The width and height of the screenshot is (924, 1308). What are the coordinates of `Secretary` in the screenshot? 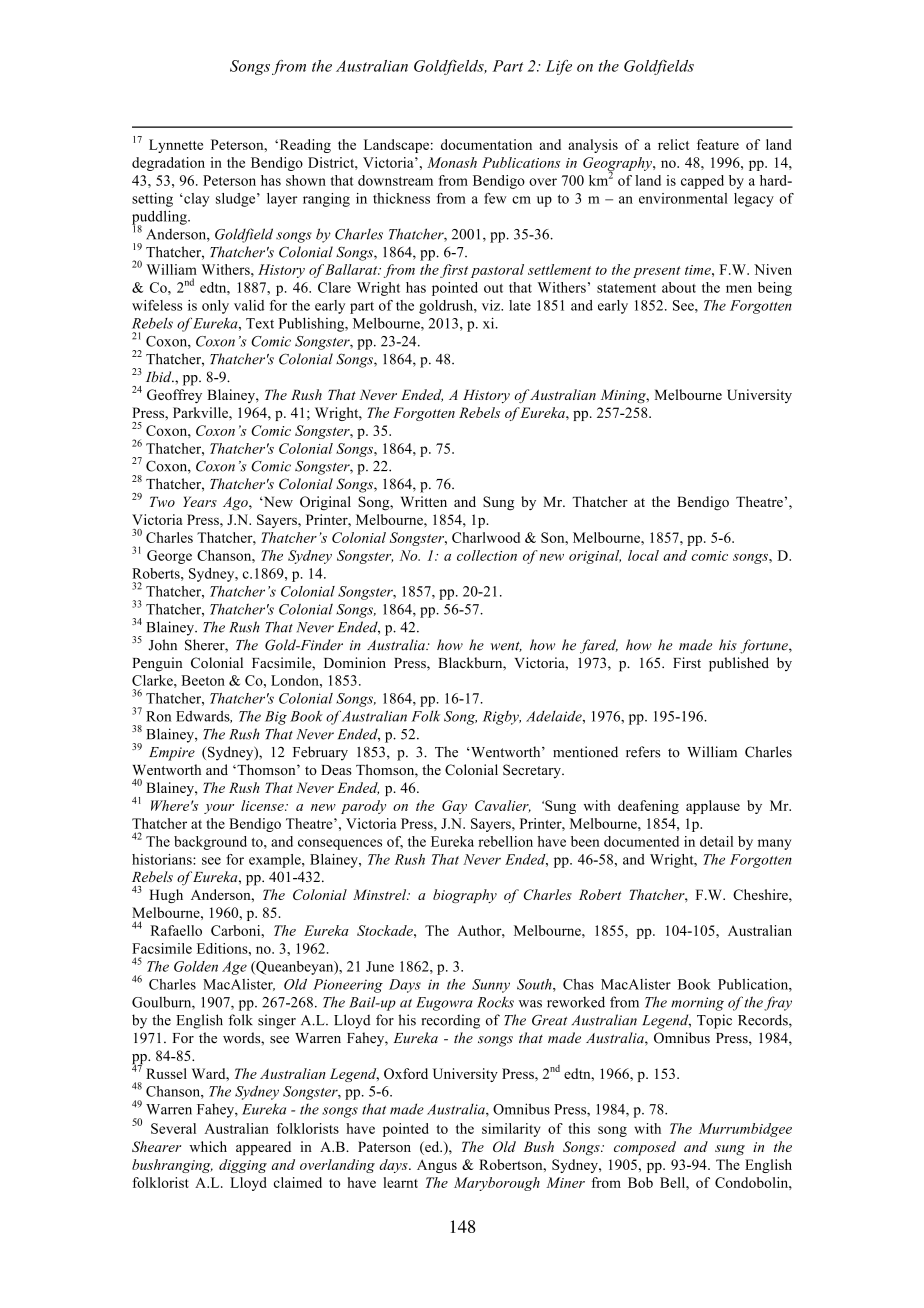 It's located at (533, 771).
